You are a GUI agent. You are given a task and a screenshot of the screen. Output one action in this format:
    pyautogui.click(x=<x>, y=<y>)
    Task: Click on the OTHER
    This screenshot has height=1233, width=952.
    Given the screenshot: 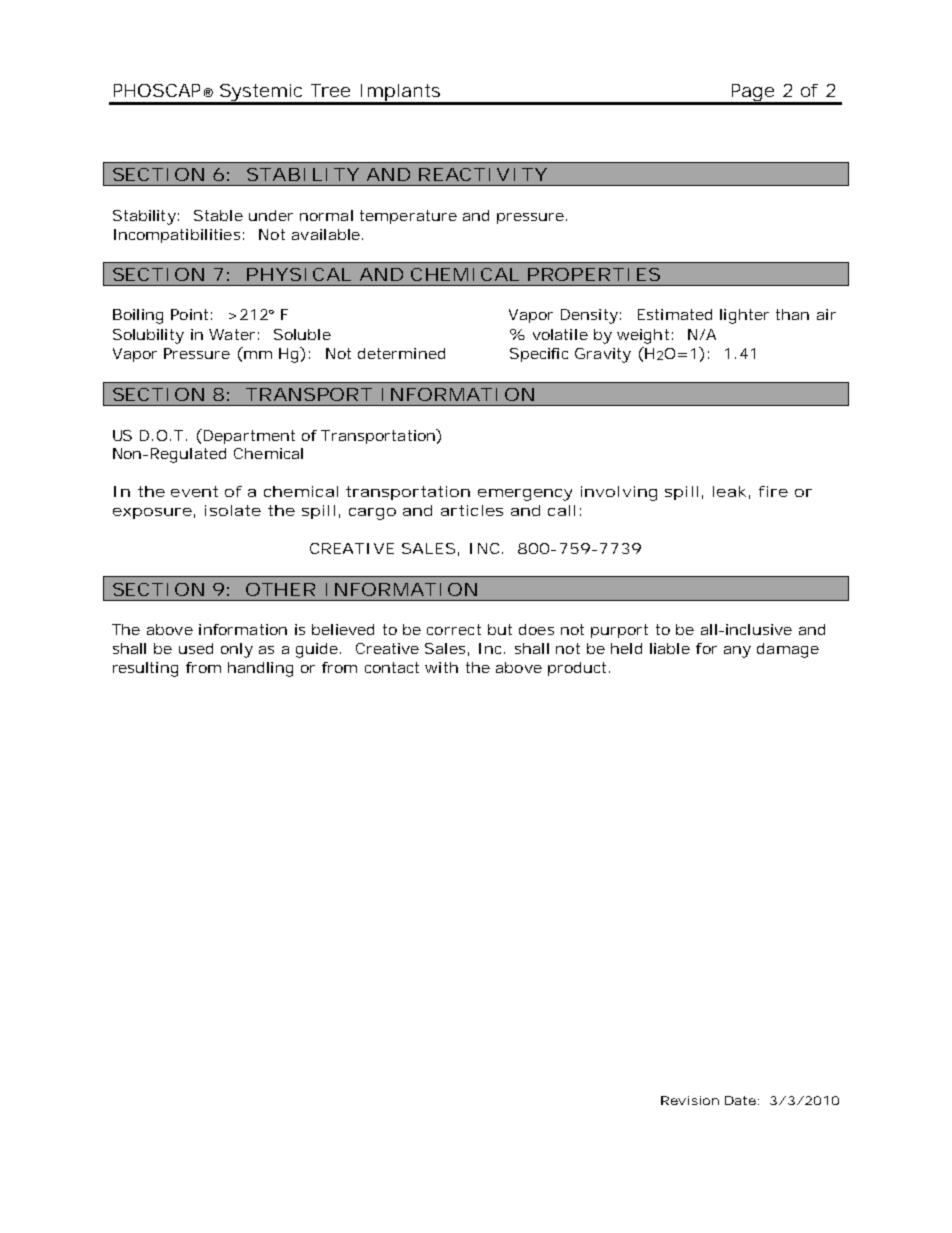 What is the action you would take?
    pyautogui.click(x=280, y=589)
